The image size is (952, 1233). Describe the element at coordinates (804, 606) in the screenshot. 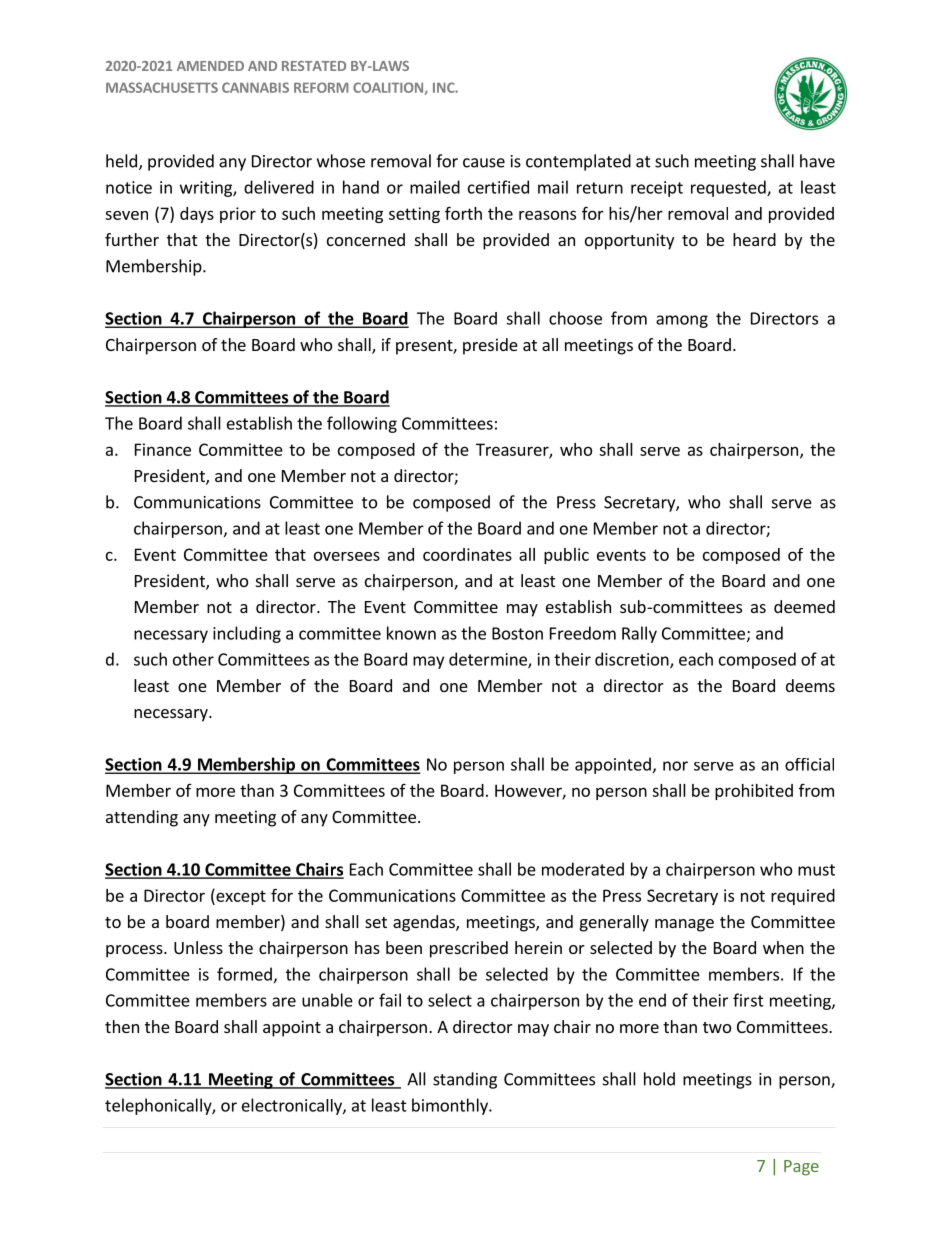

I see `deemed` at that location.
